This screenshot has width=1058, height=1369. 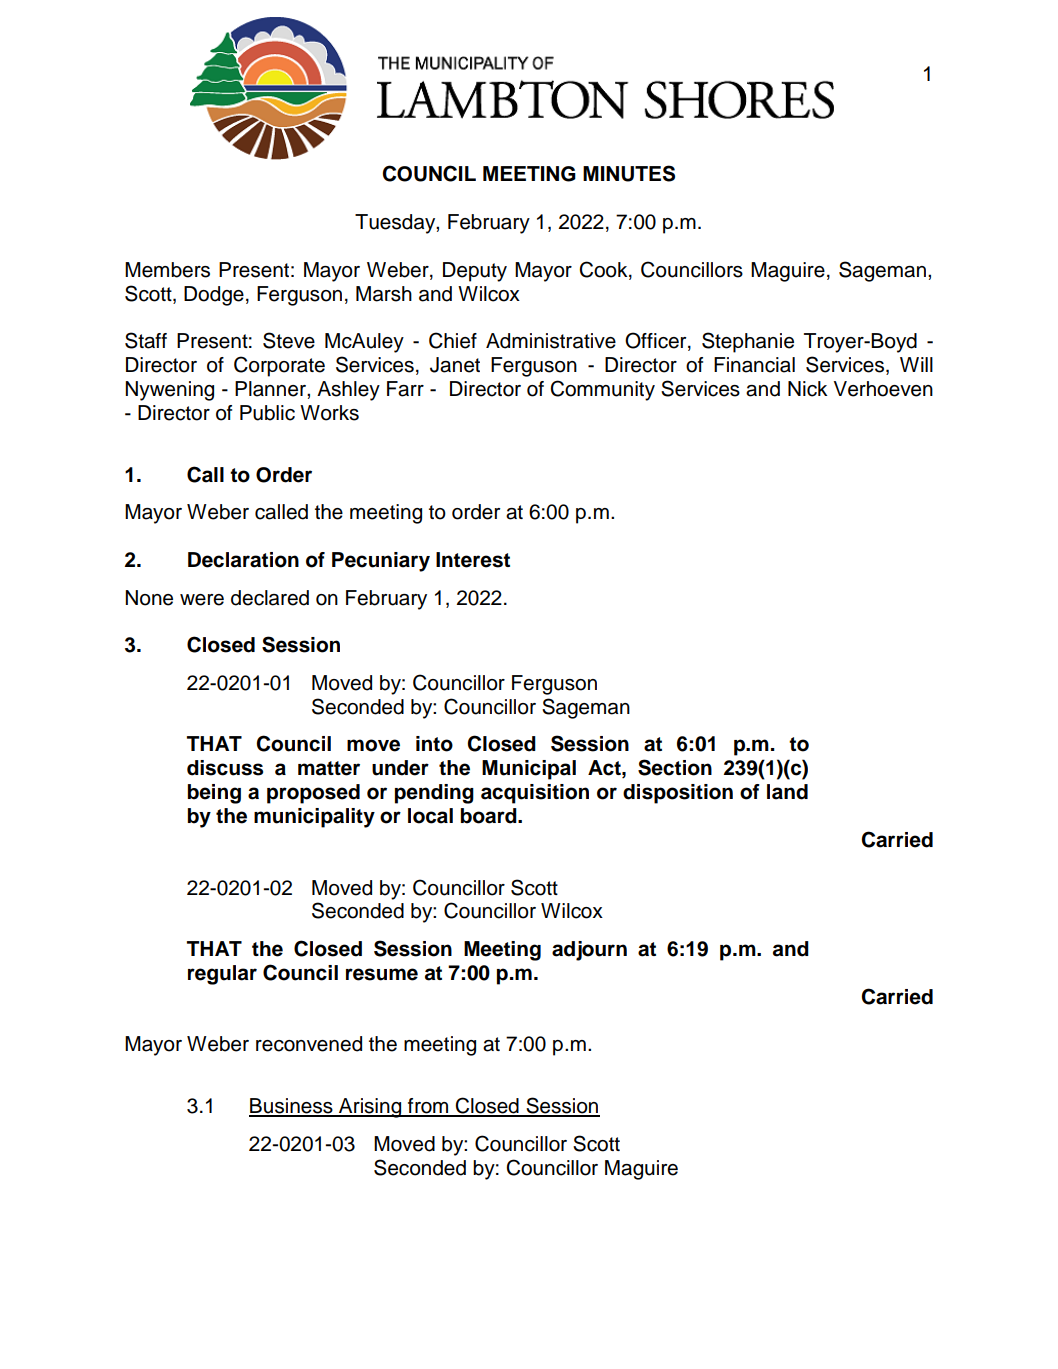 What do you see at coordinates (602, 390) in the screenshot?
I see `Community` at bounding box center [602, 390].
